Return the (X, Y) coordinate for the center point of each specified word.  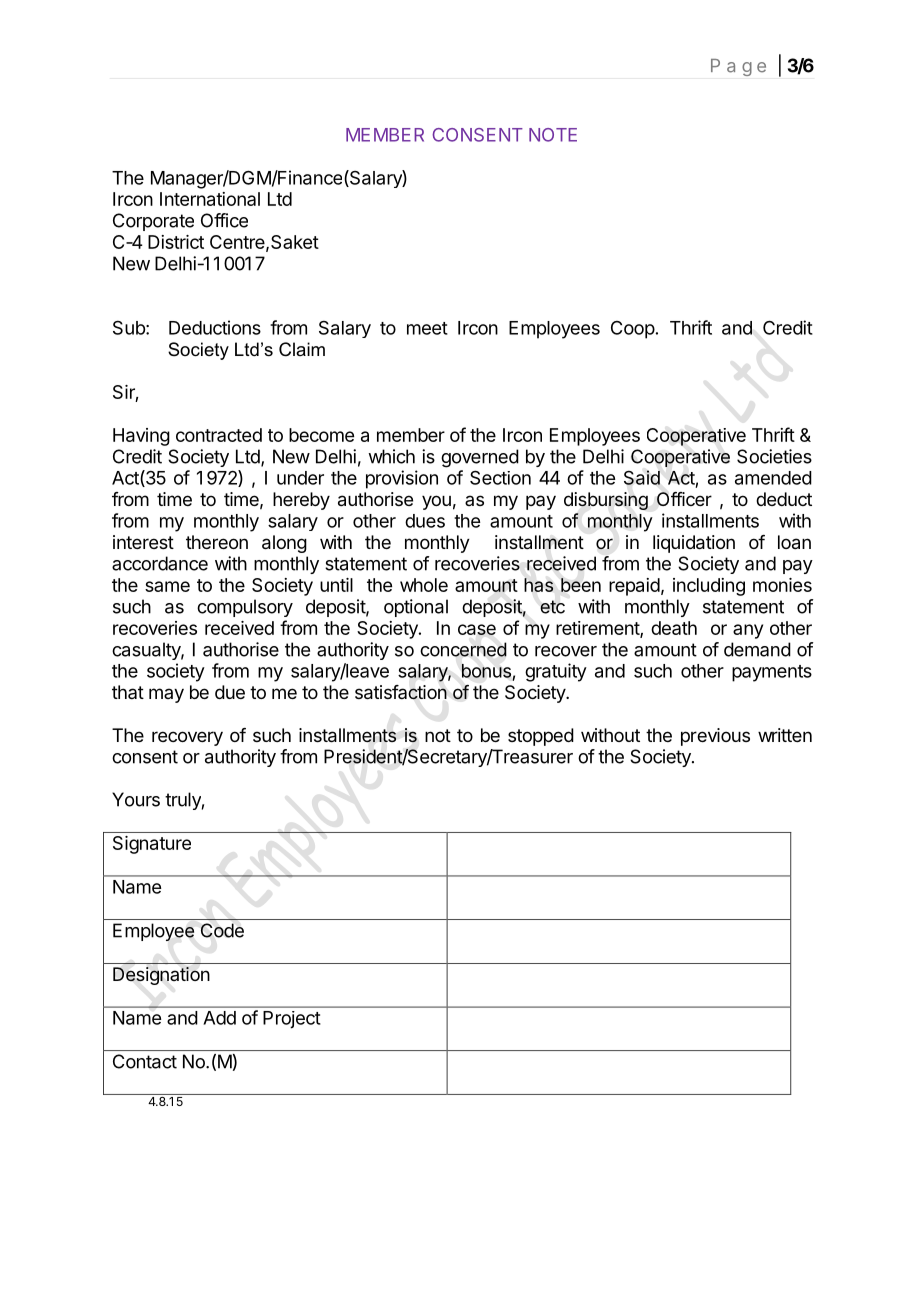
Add (219, 1018)
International (210, 199)
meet (427, 328)
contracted (219, 435)
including (709, 587)
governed (480, 458)
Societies (774, 456)
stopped (541, 737)
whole (424, 585)
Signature (152, 845)
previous (715, 737)
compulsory (245, 608)
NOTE (553, 135)
